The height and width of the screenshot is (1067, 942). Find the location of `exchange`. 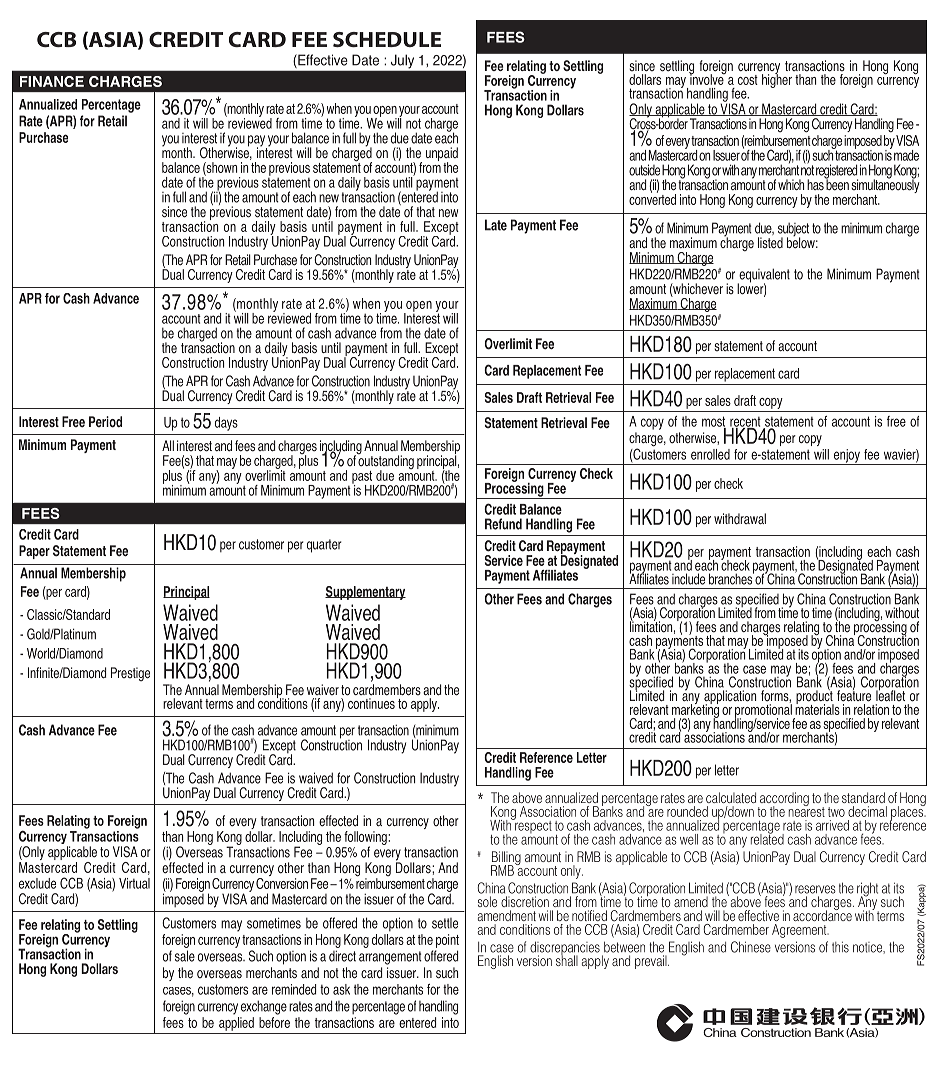

exchange is located at coordinates (264, 1007).
